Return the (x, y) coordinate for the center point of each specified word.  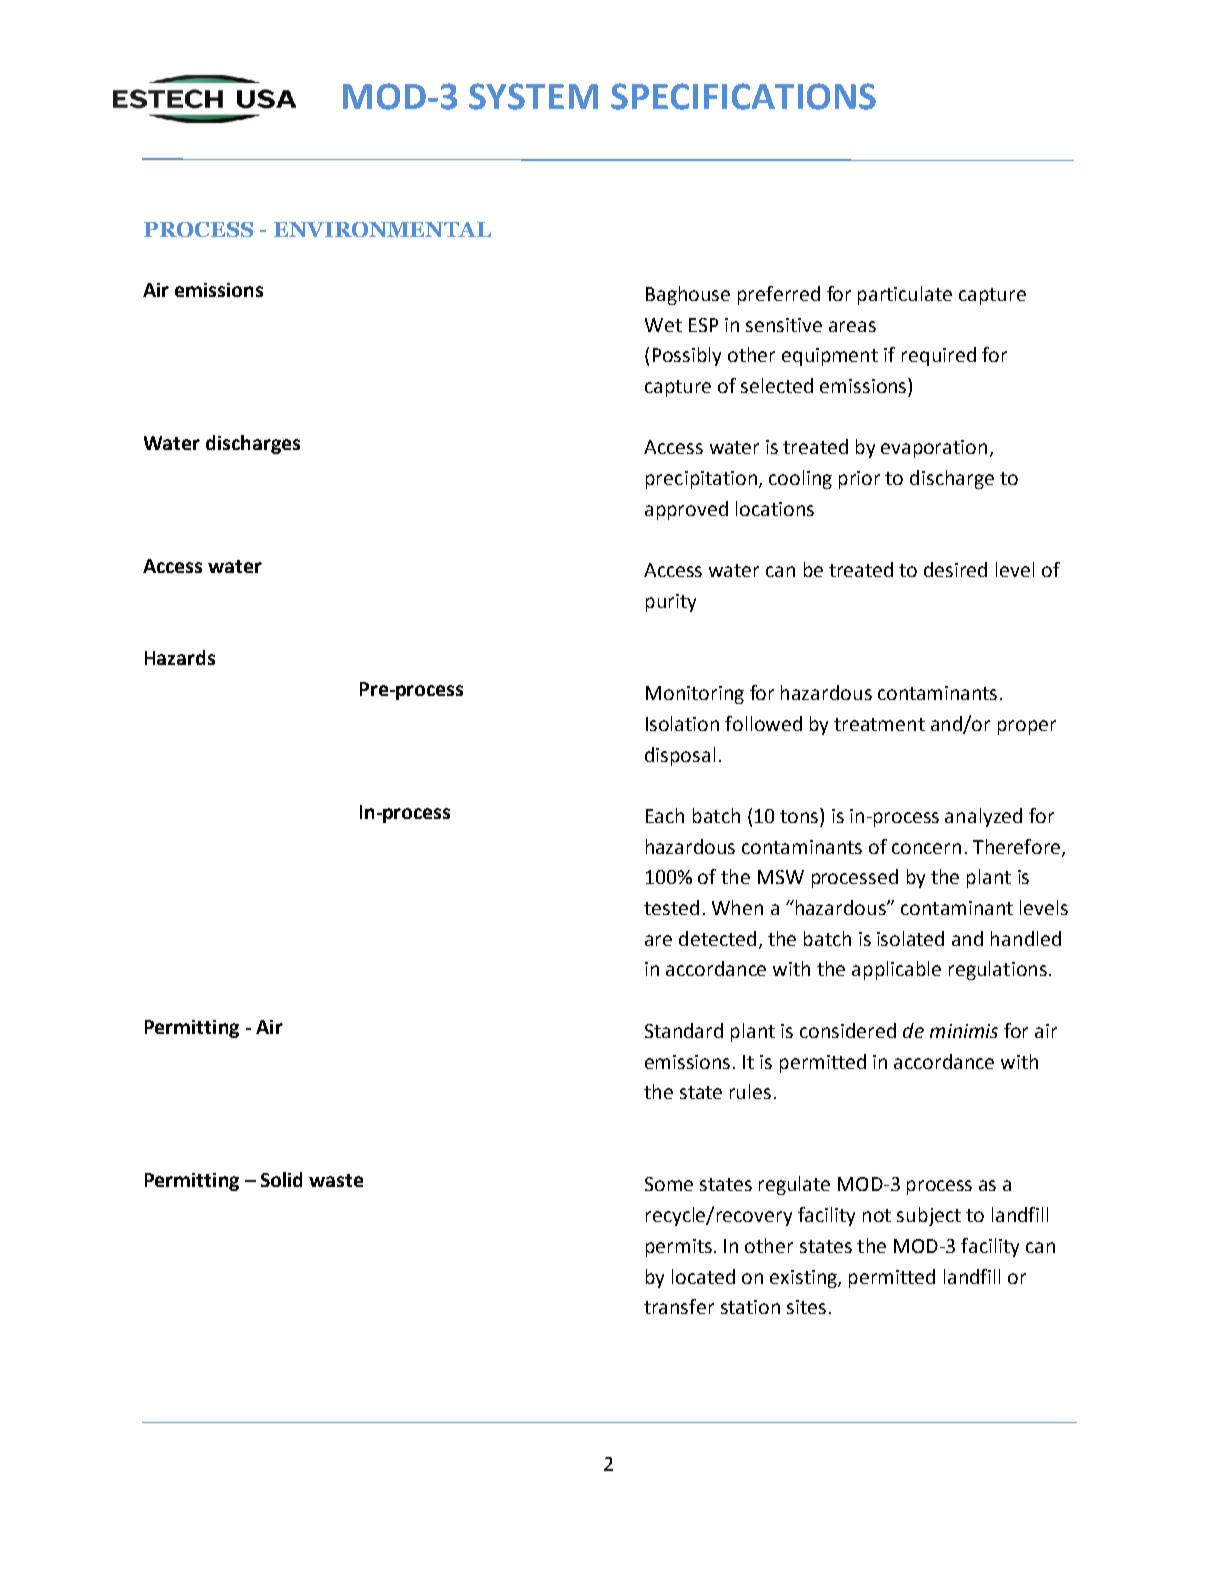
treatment (879, 724)
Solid (281, 1179)
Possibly (687, 356)
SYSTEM (533, 96)
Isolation (682, 723)
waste (336, 1180)
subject (929, 1216)
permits (680, 1248)
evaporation (934, 449)
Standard (684, 1030)
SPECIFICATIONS (743, 96)
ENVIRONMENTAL (382, 229)
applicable (896, 970)
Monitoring (695, 695)
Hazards (180, 657)
